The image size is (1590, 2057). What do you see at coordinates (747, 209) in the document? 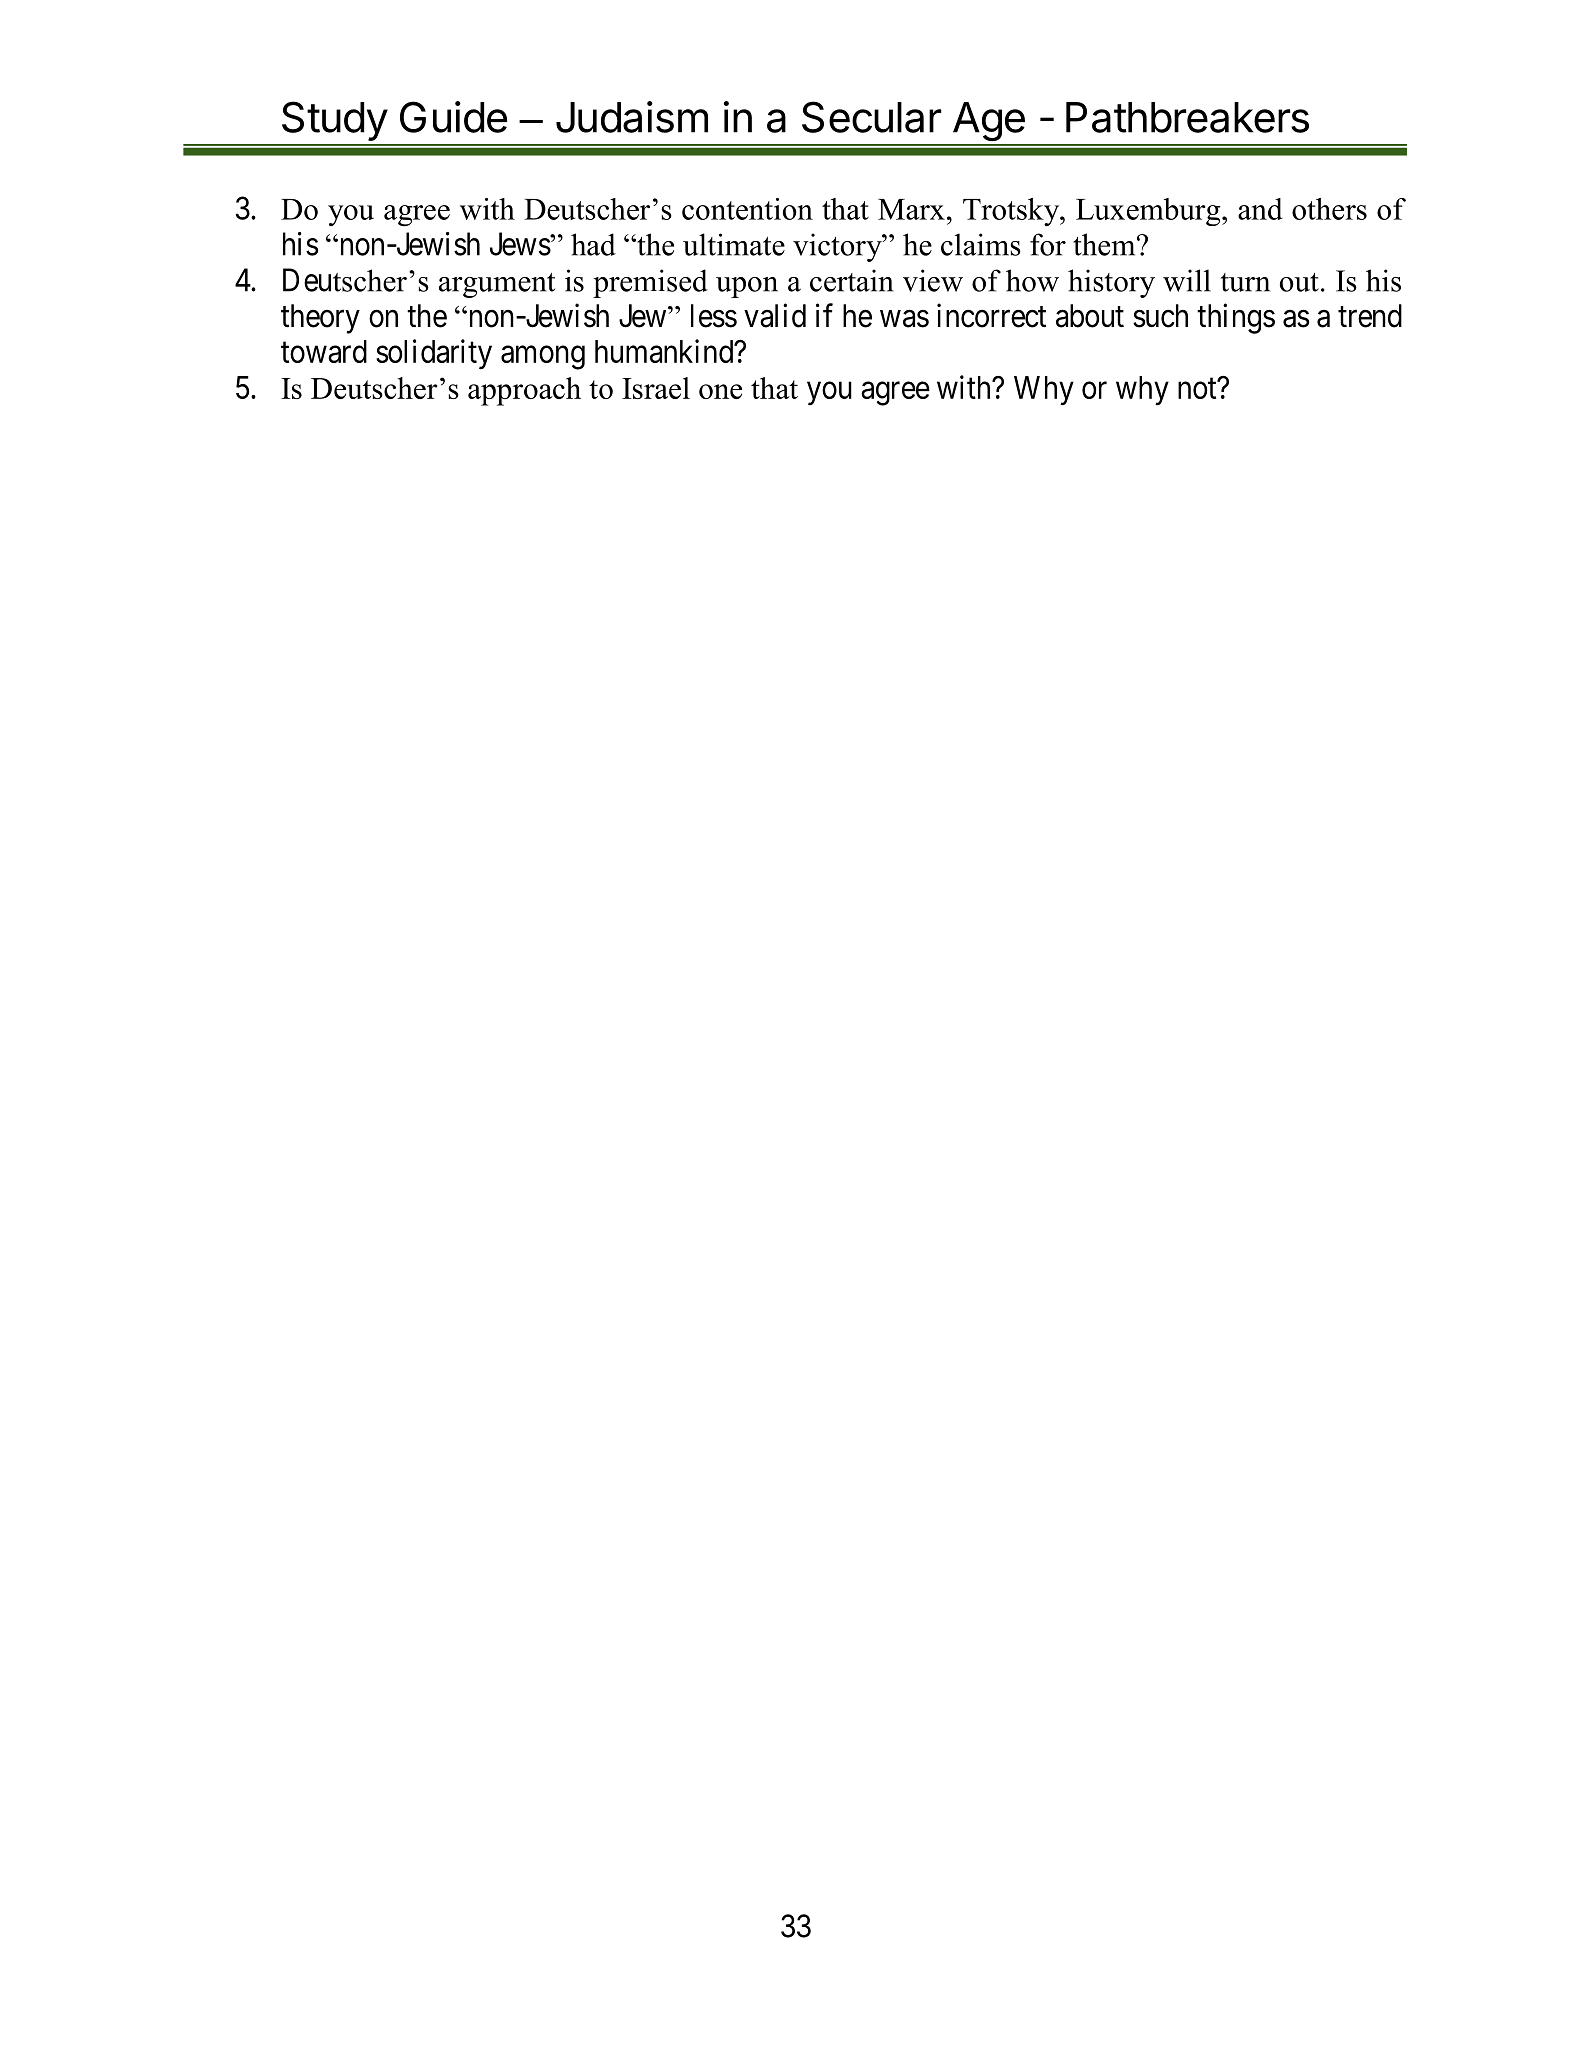
I see `contention` at bounding box center [747, 209].
